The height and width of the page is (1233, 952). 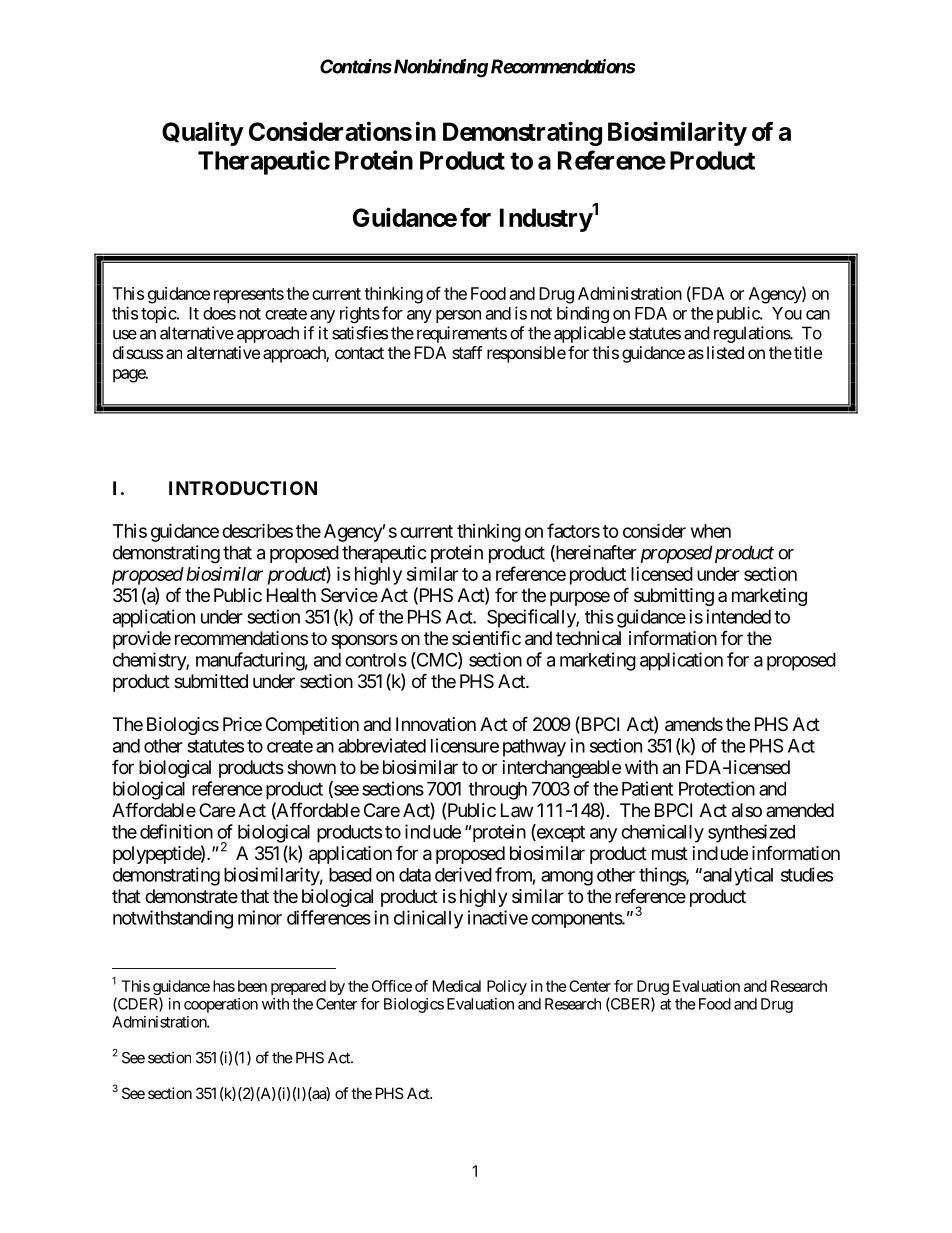 I want to click on listed, so click(x=725, y=352).
